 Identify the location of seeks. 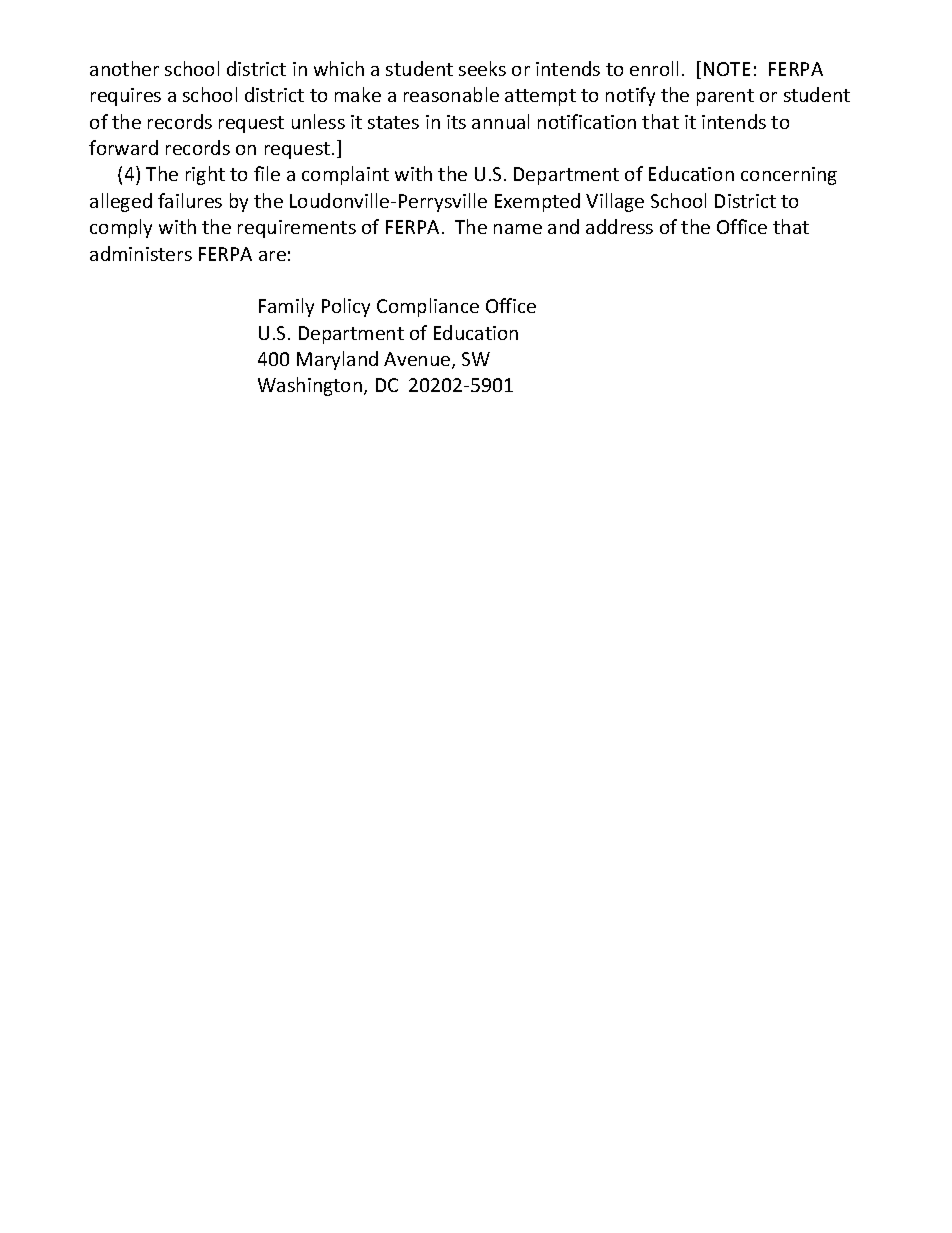
(482, 68).
